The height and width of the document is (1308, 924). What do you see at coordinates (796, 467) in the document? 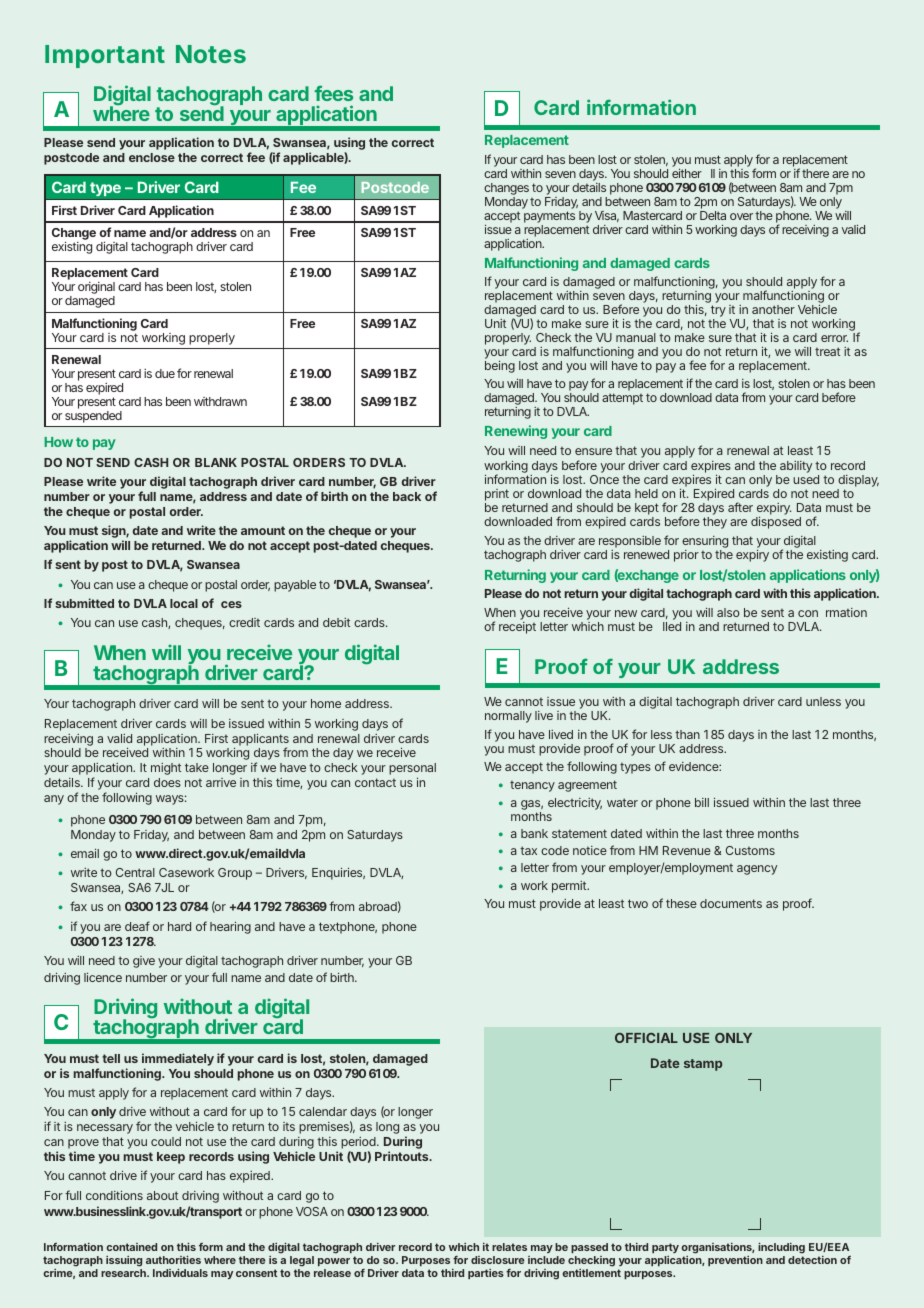
I see `ability` at bounding box center [796, 467].
